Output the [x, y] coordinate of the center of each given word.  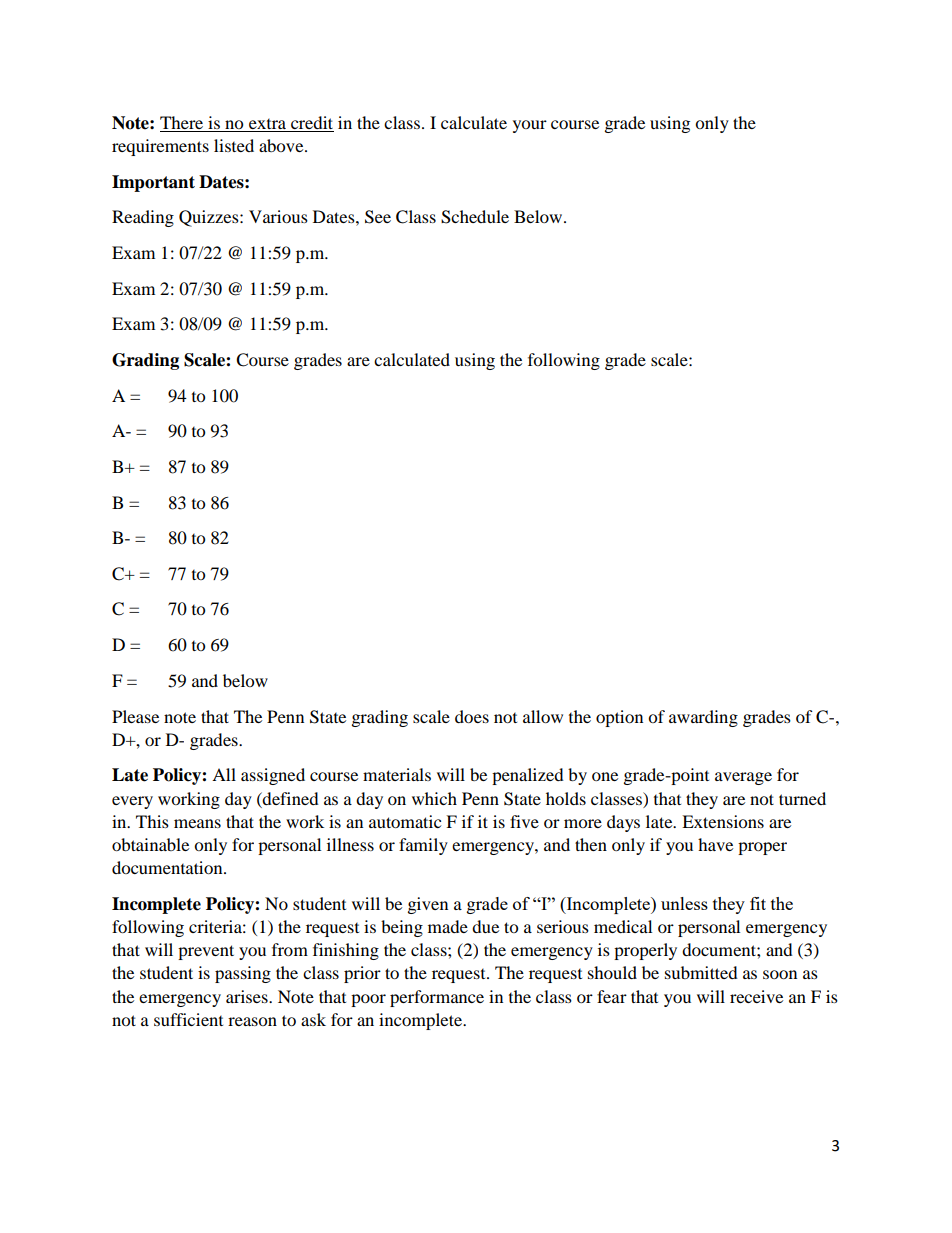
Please [135, 716]
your [530, 126]
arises [248, 996]
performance [437, 998]
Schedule [475, 217]
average [743, 778]
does [472, 716]
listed [234, 145]
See [378, 217]
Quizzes [210, 218]
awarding [703, 718]
